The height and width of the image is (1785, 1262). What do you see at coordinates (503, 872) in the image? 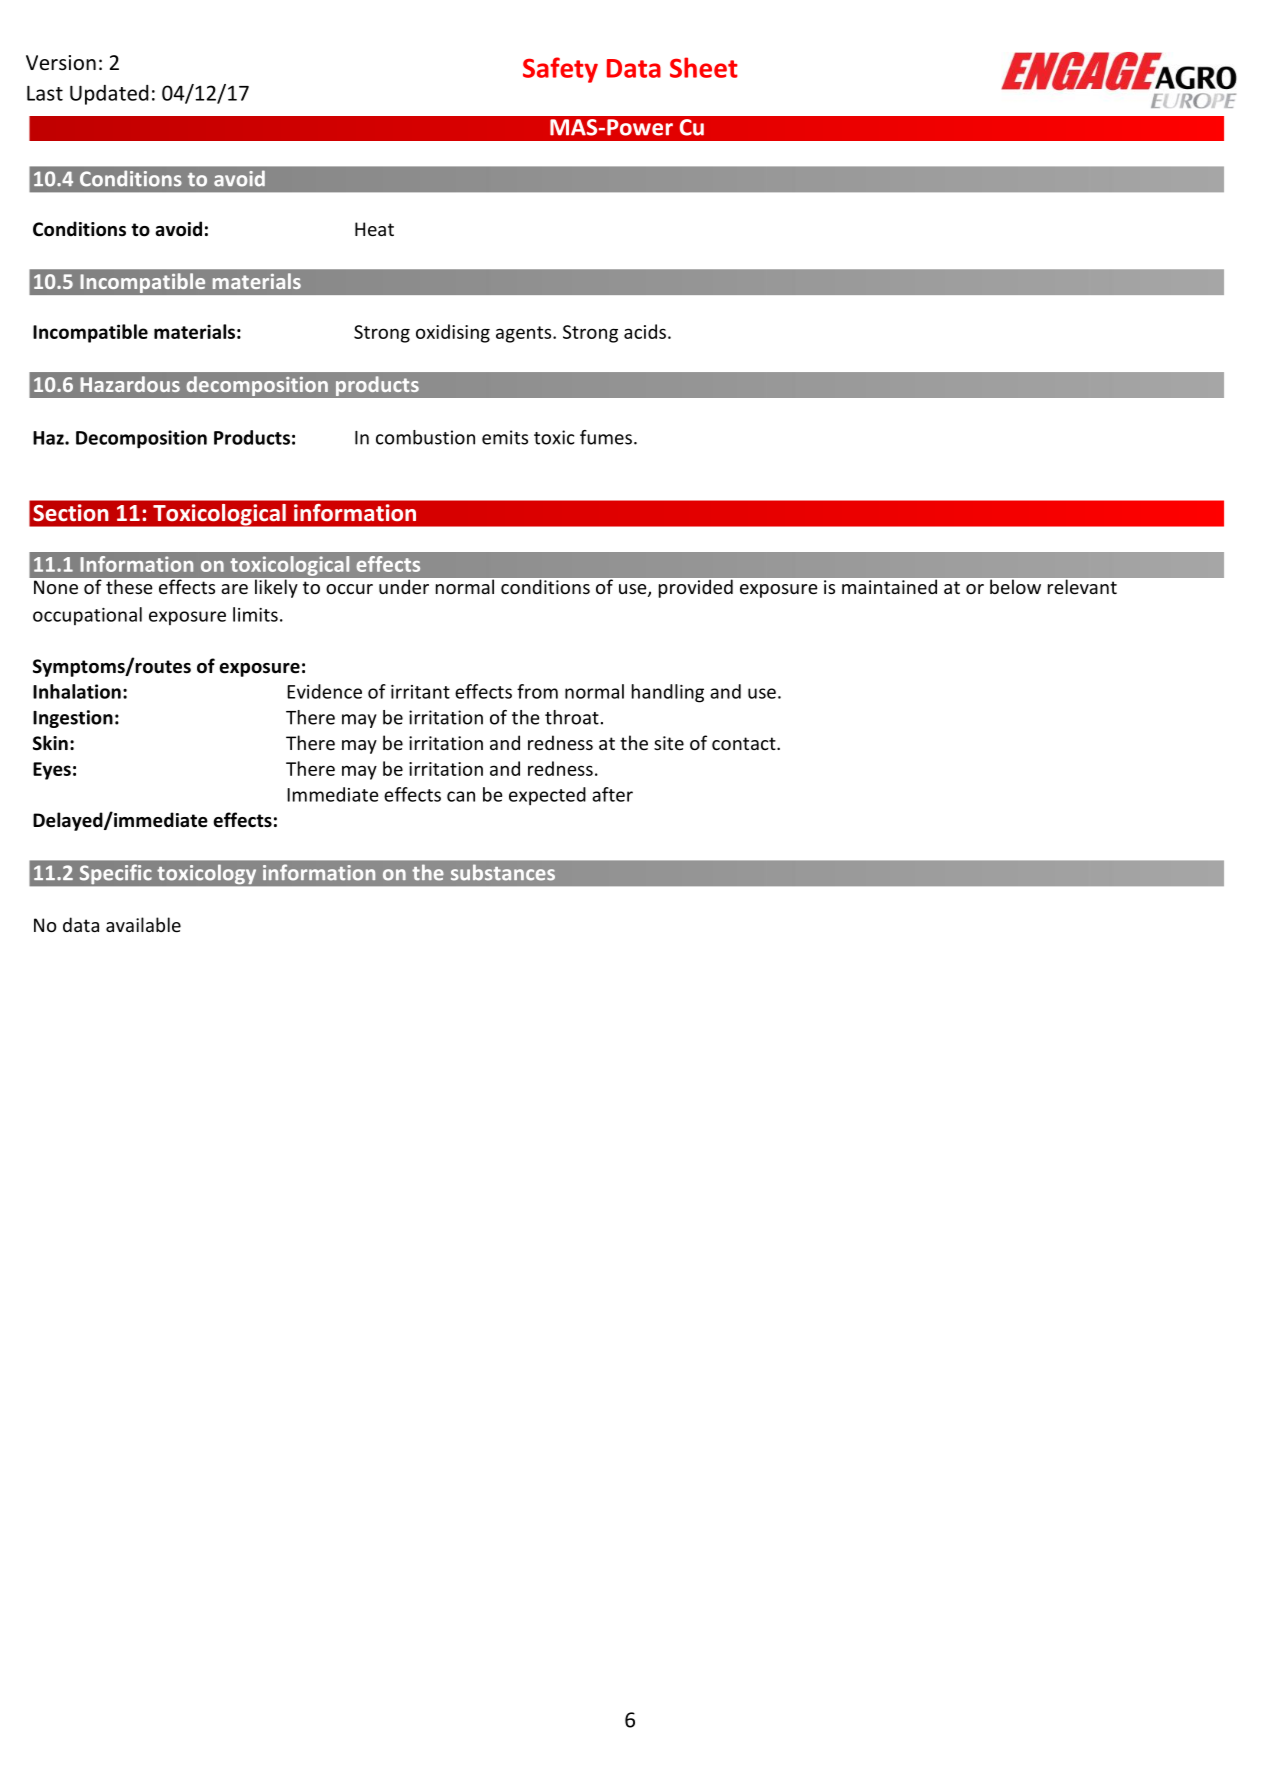
I see `substances` at bounding box center [503, 872].
